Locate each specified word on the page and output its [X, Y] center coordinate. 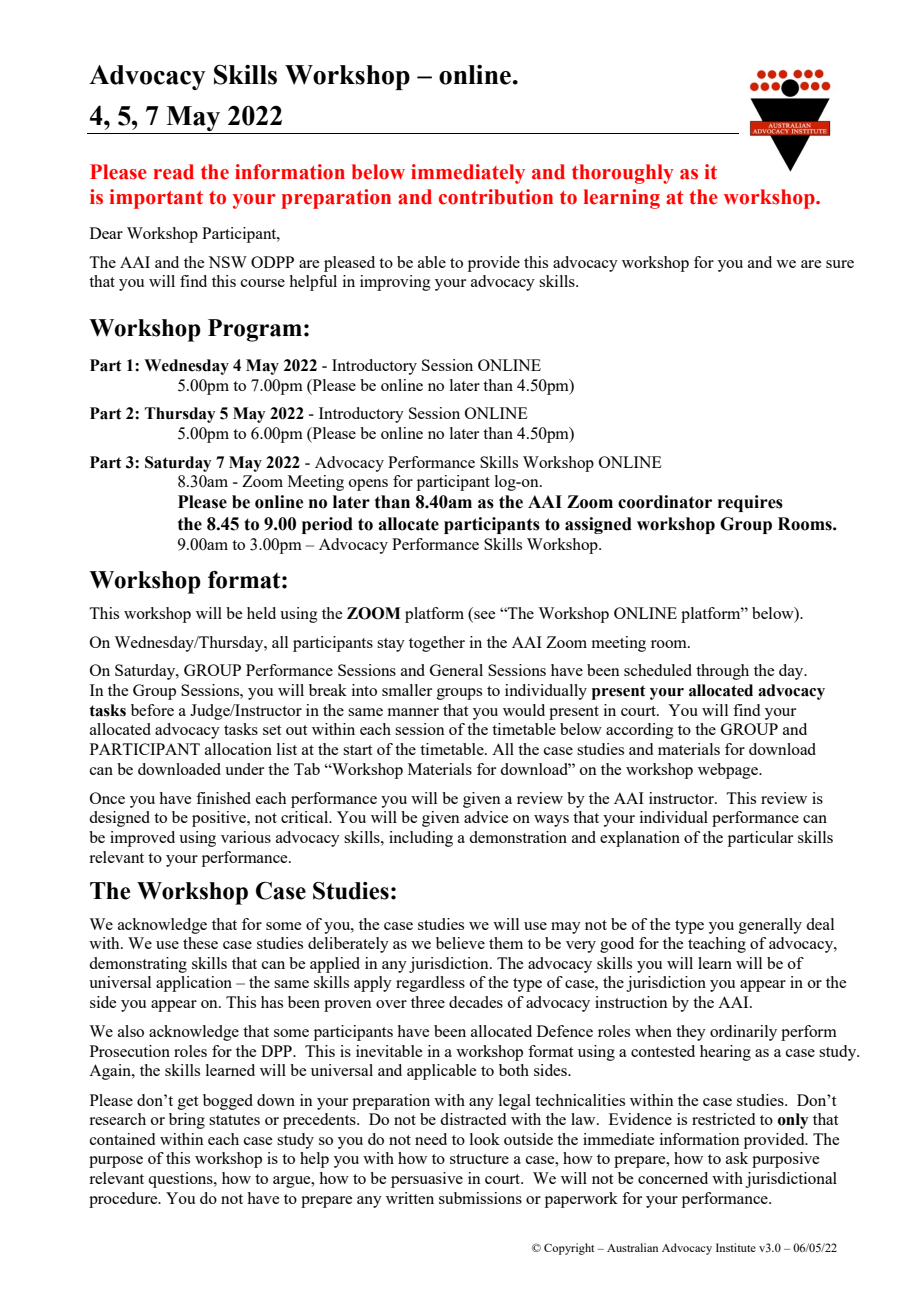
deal [820, 924]
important [156, 199]
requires [750, 503]
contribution [496, 197]
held [261, 613]
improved [142, 839]
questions [181, 1180]
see [484, 615]
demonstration [518, 837]
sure [840, 264]
